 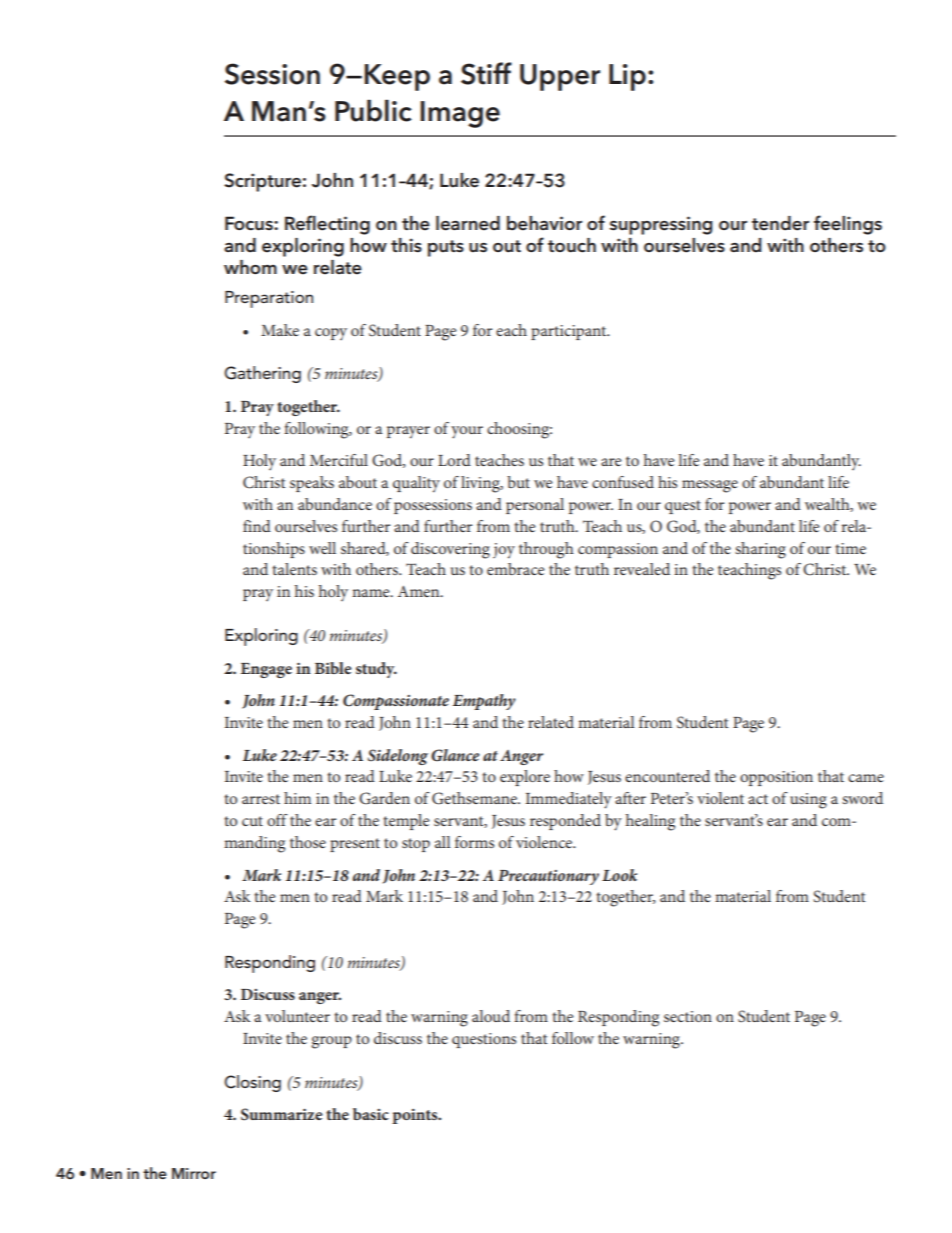 What do you see at coordinates (491, 1016) in the screenshot?
I see `aloud` at bounding box center [491, 1016].
